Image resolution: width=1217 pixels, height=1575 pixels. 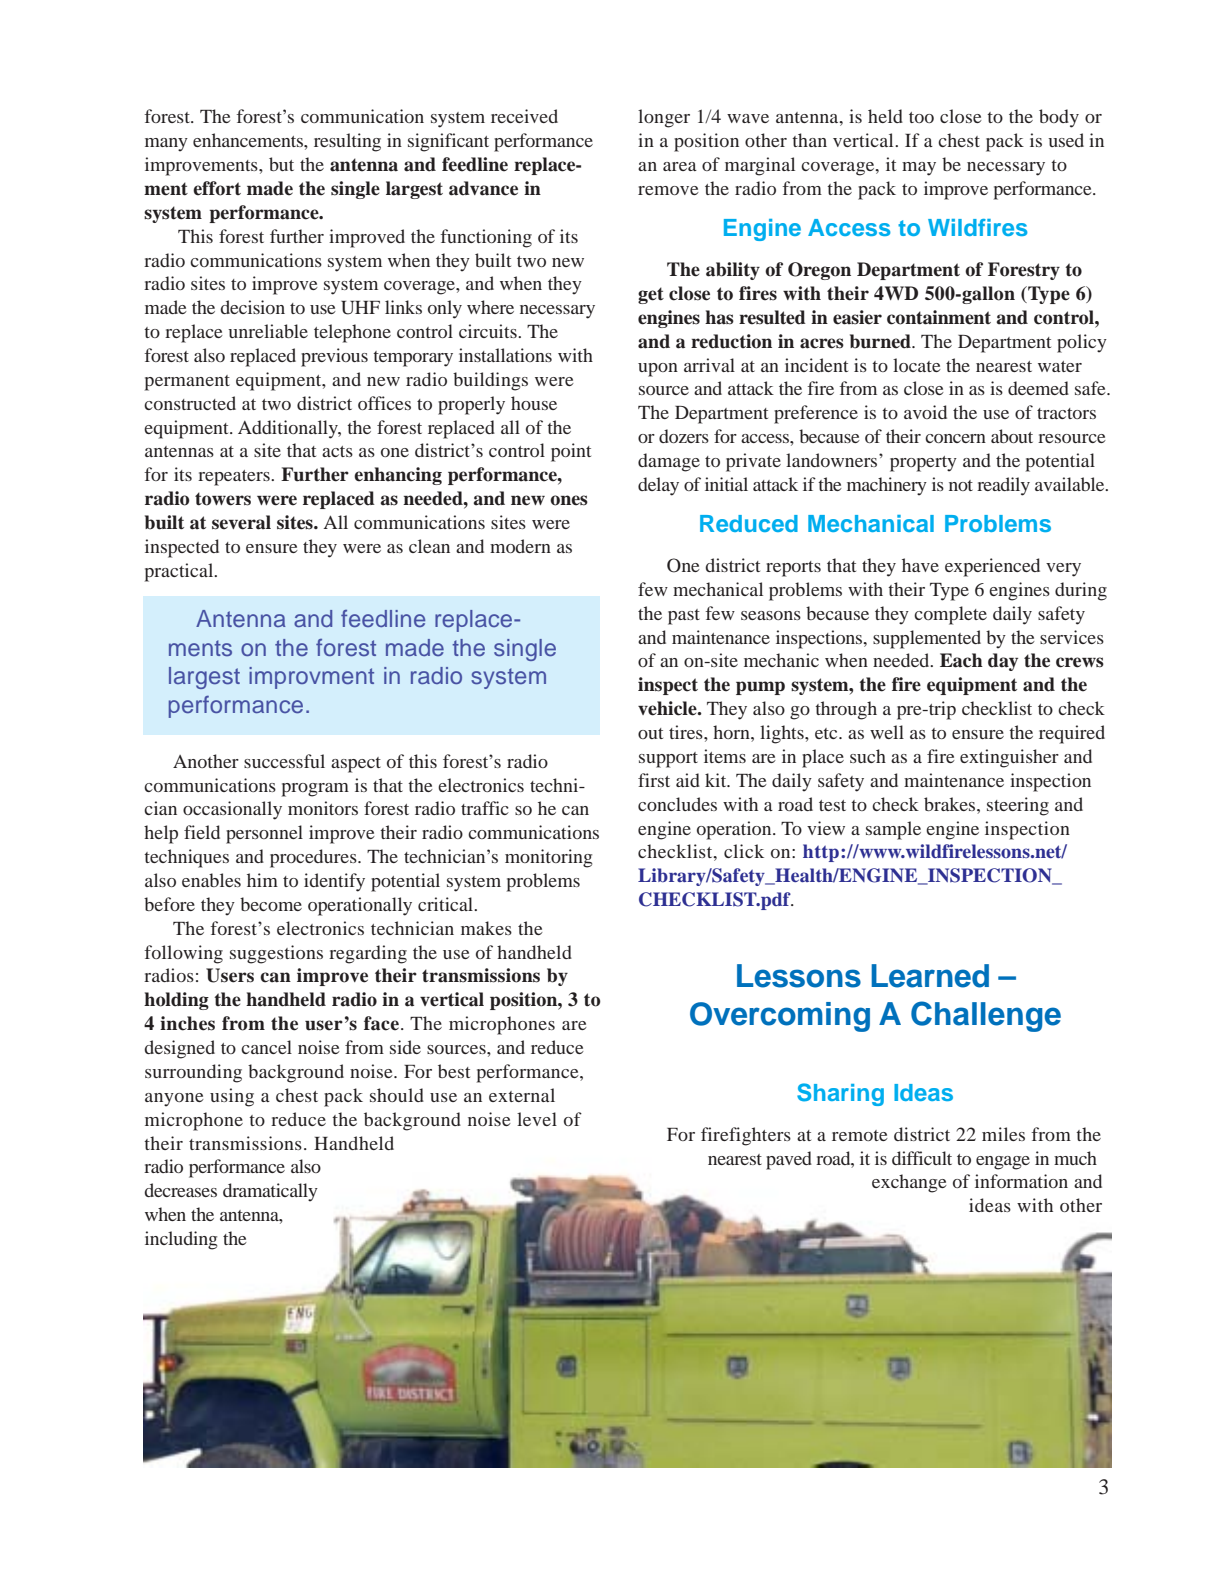 What do you see at coordinates (264, 834) in the screenshot?
I see `personnel` at bounding box center [264, 834].
